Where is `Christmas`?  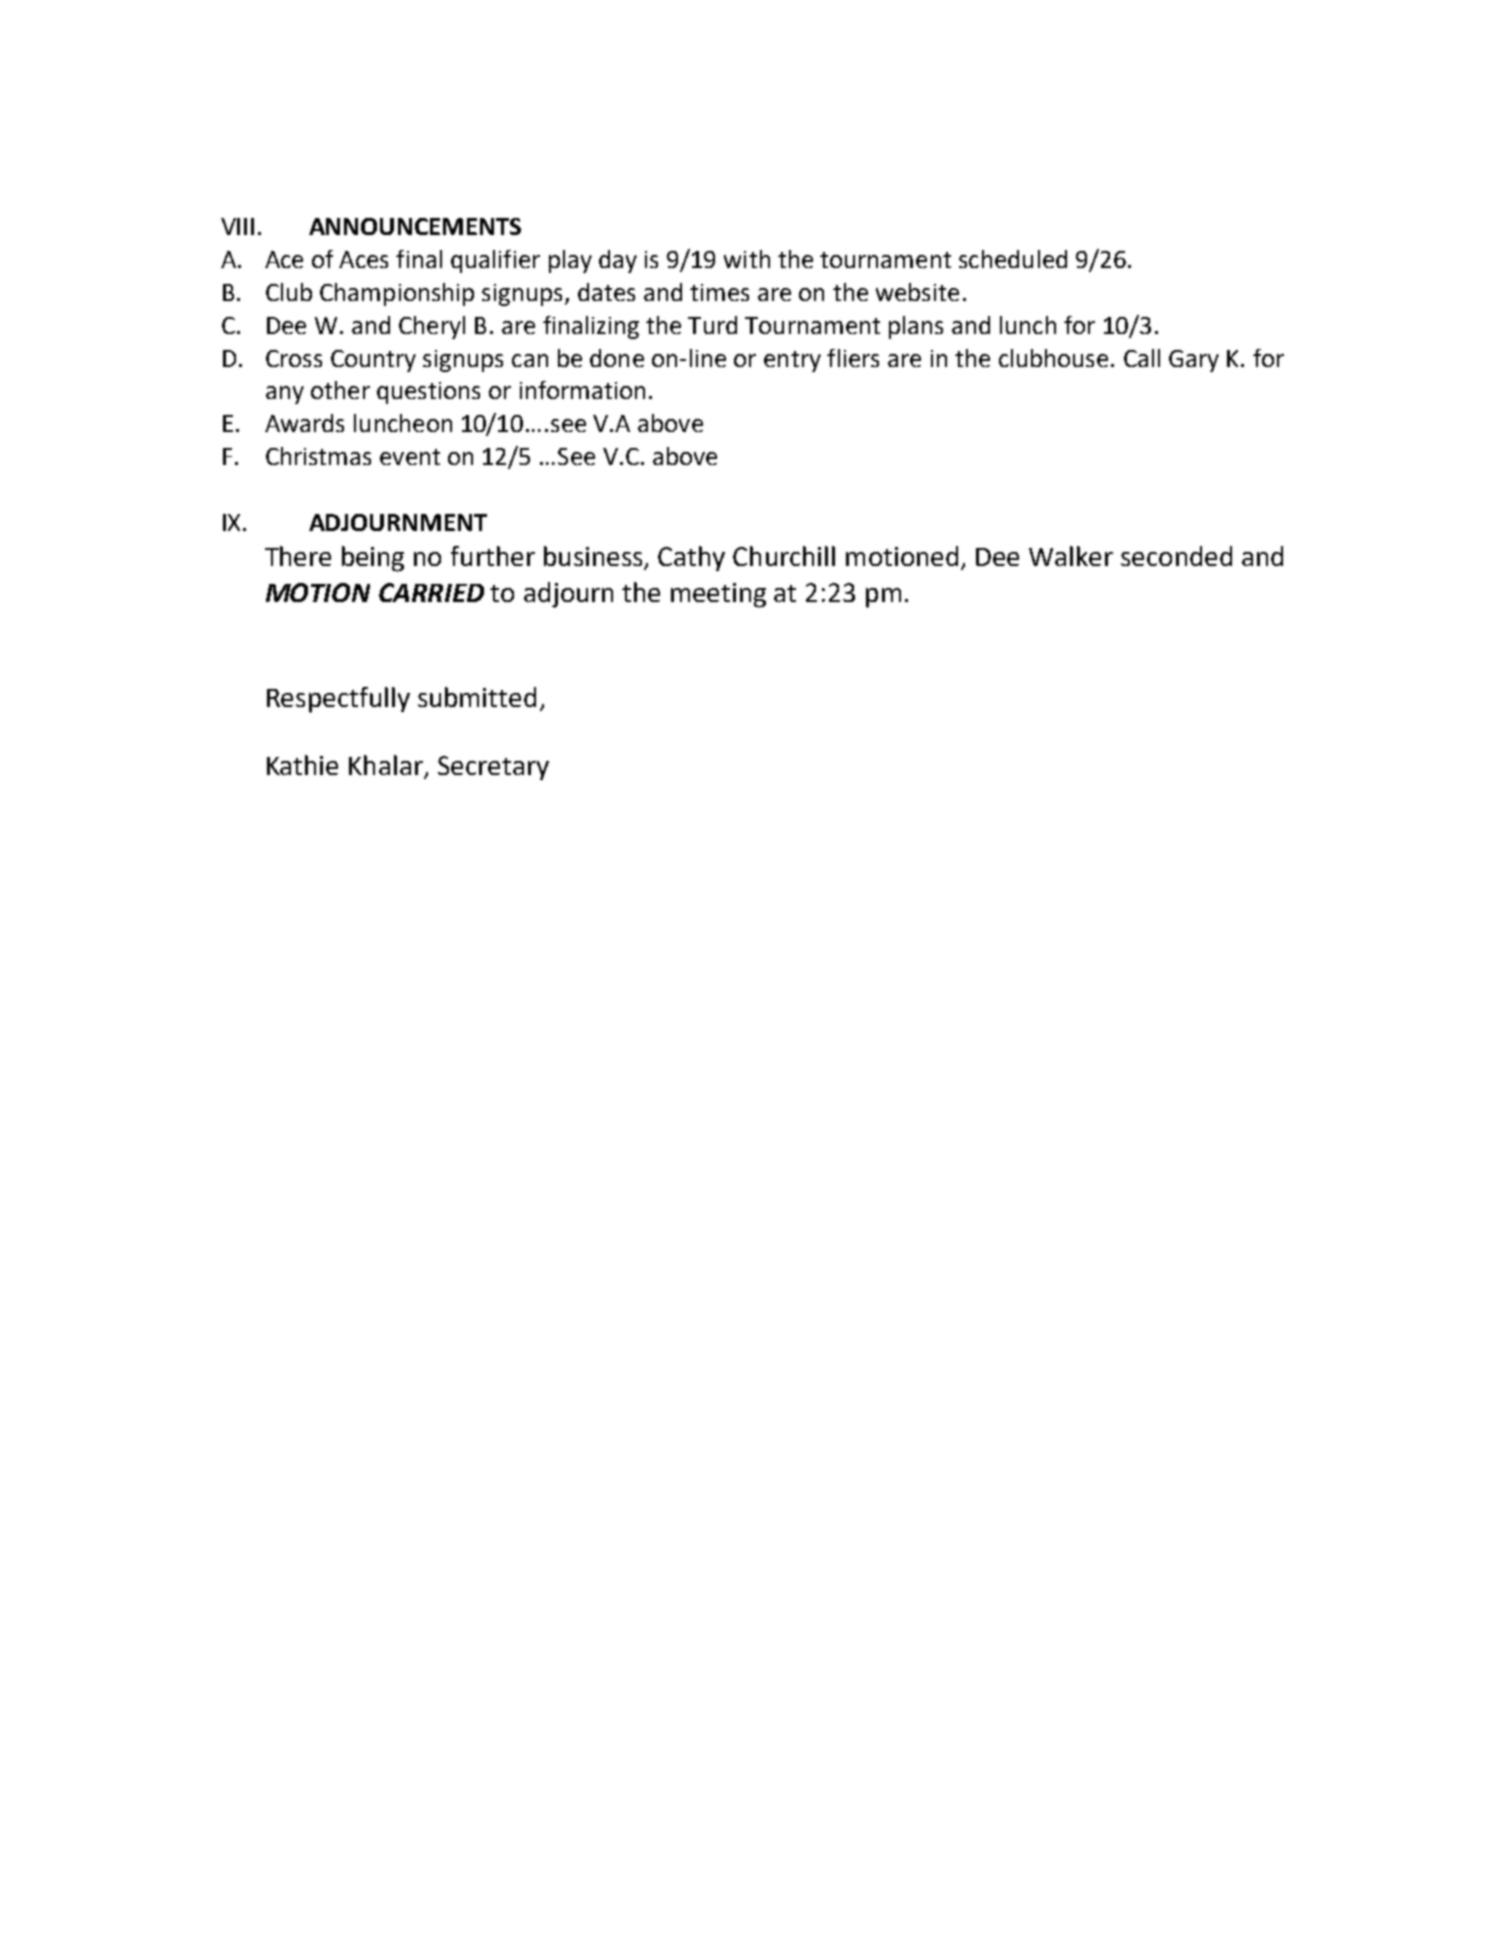 Christmas is located at coordinates (318, 456).
